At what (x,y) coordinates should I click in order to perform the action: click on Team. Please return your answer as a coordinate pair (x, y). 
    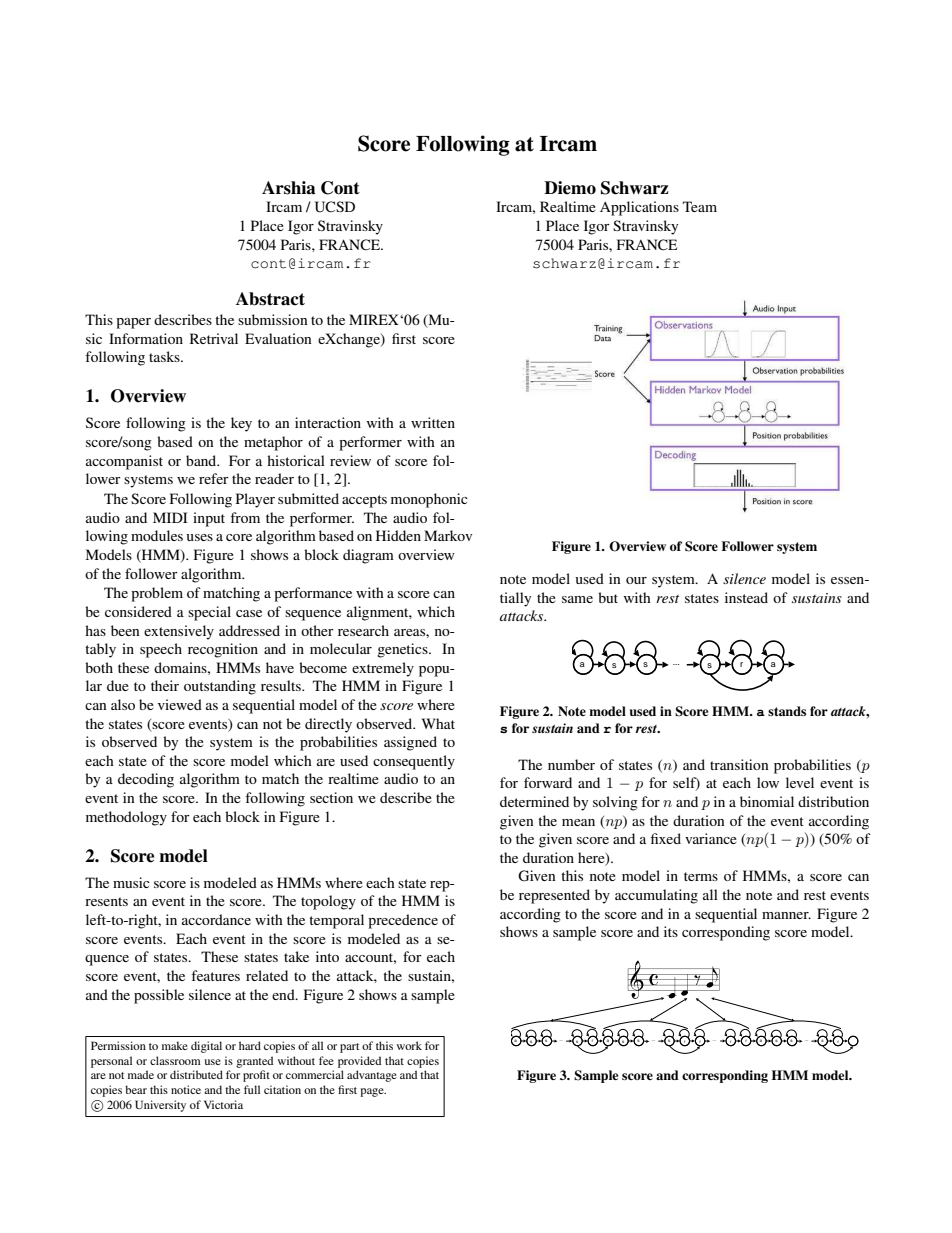
    Looking at the image, I should click on (700, 206).
